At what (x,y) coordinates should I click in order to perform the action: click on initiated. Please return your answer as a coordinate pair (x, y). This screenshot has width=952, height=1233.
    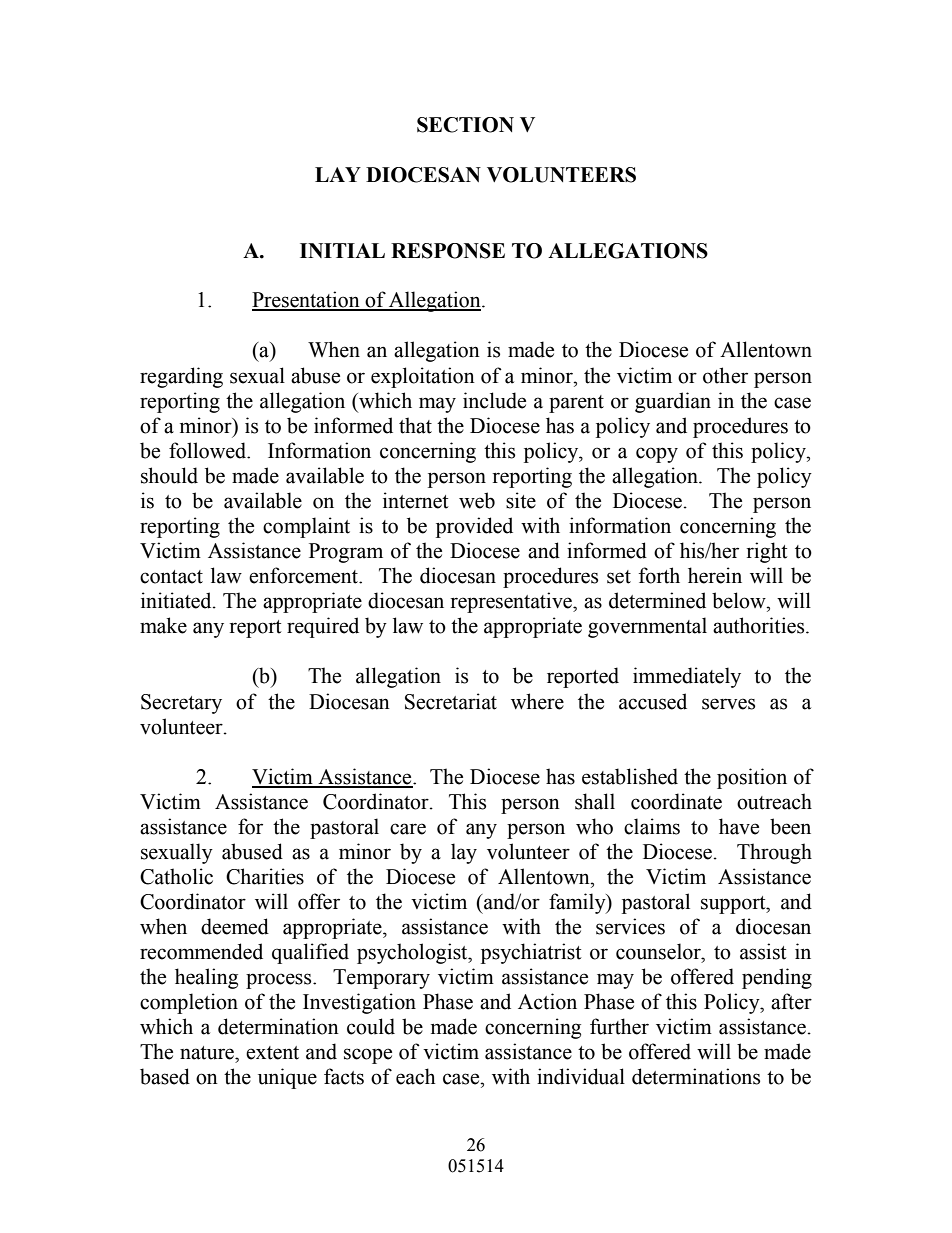
    Looking at the image, I should click on (177, 600).
